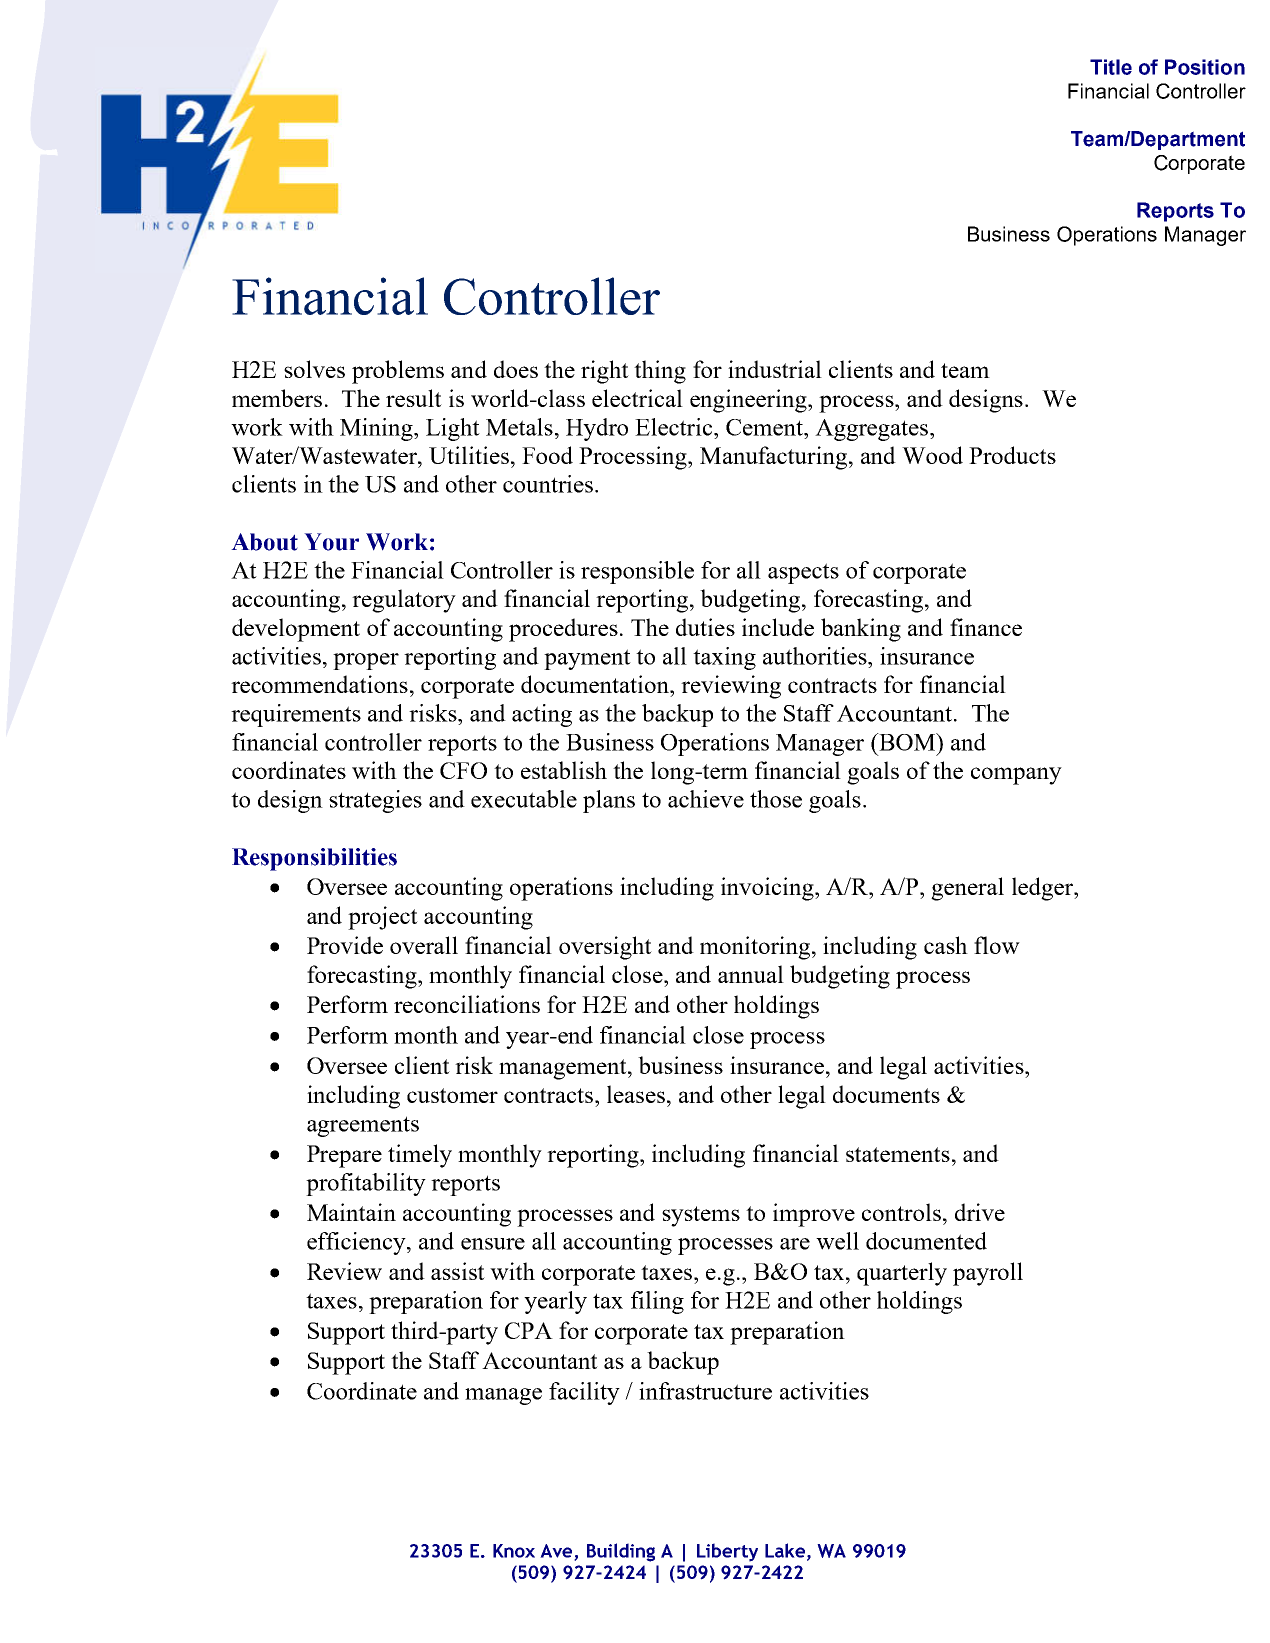 The height and width of the screenshot is (1643, 1270). What do you see at coordinates (1012, 455) in the screenshot?
I see `Products` at bounding box center [1012, 455].
